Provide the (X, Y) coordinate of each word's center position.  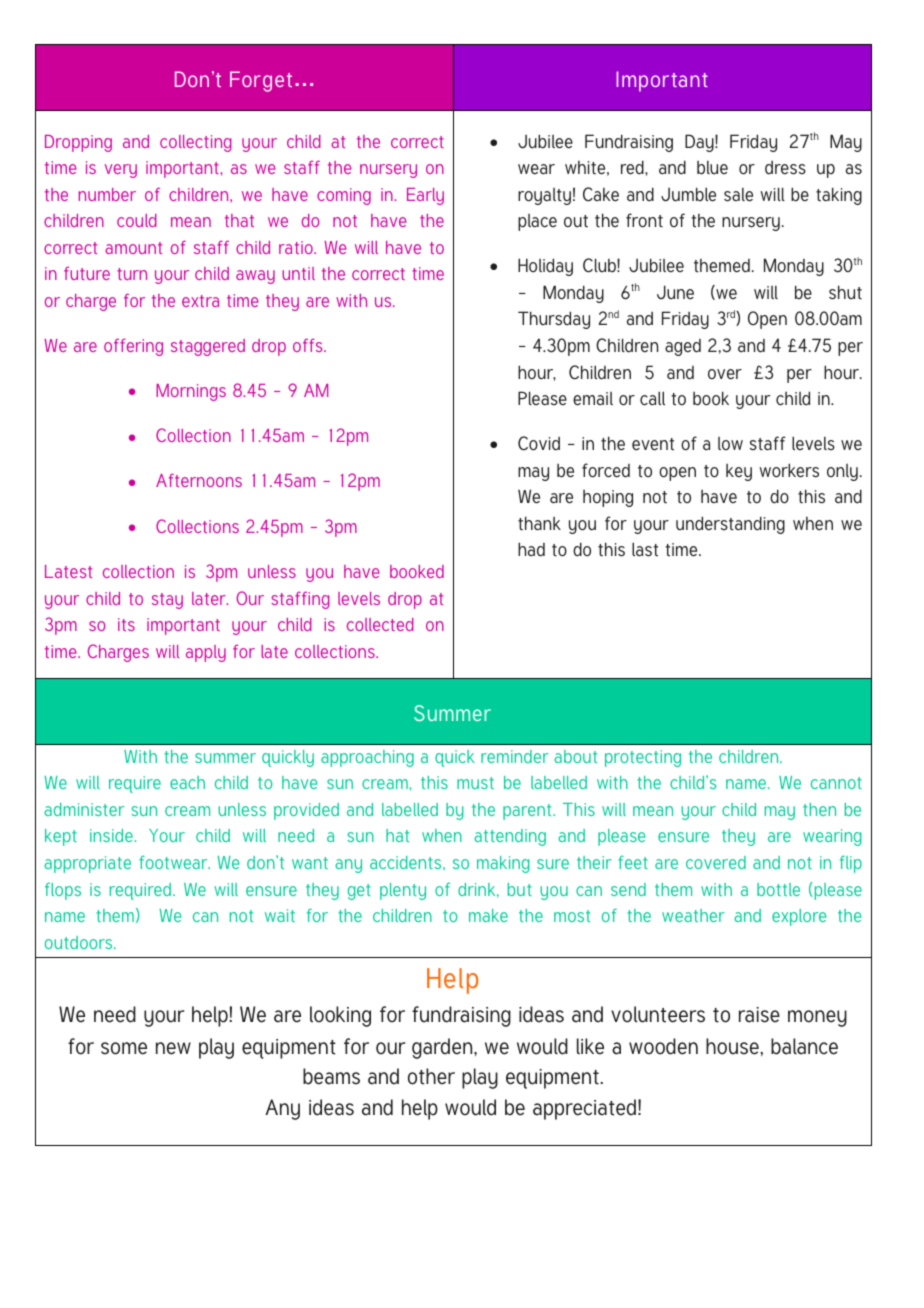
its (126, 624)
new (173, 1048)
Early (425, 196)
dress (785, 168)
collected (380, 624)
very (121, 171)
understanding (730, 525)
